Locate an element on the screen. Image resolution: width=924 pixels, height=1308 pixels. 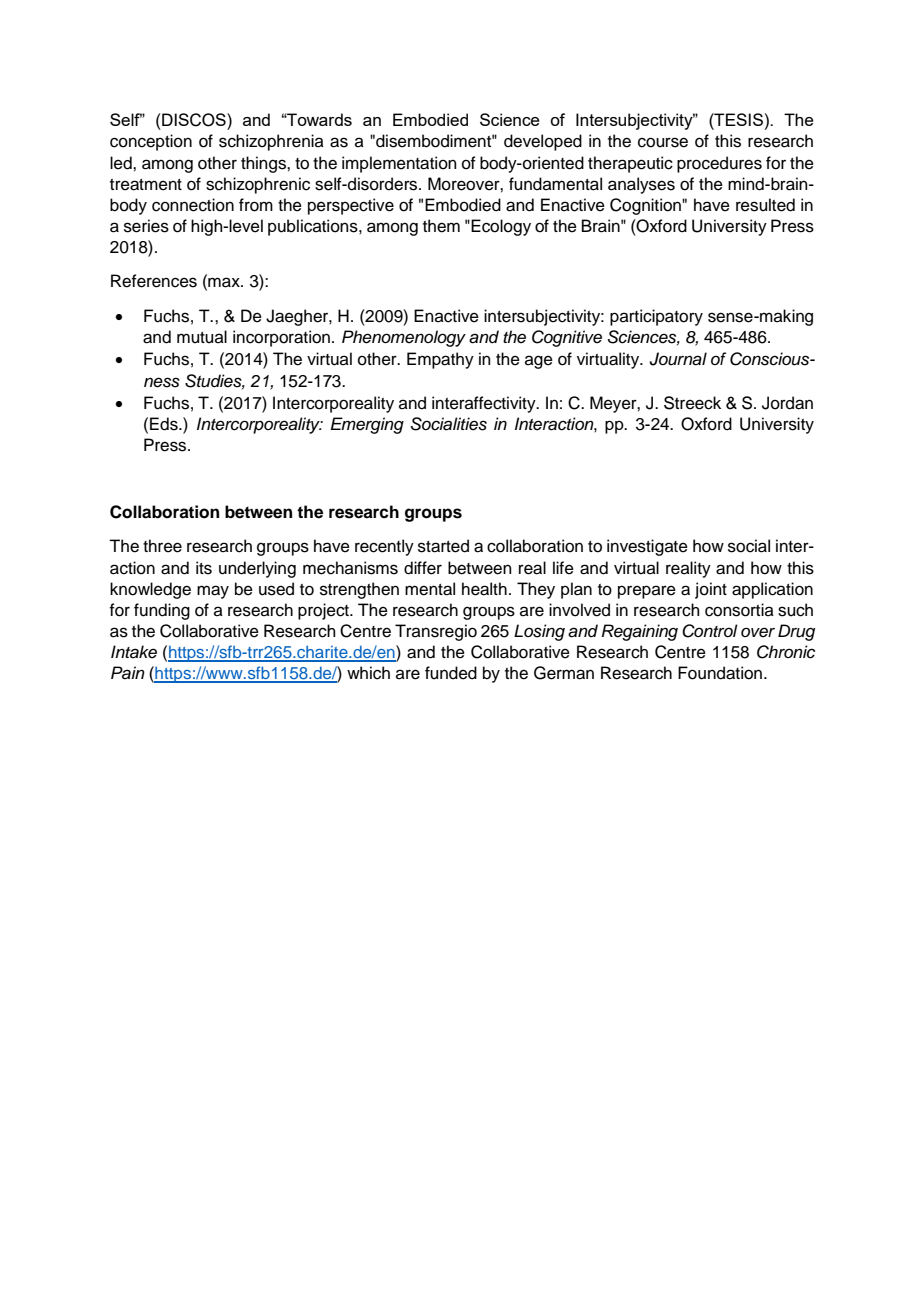
Eds is located at coordinates (165, 424).
